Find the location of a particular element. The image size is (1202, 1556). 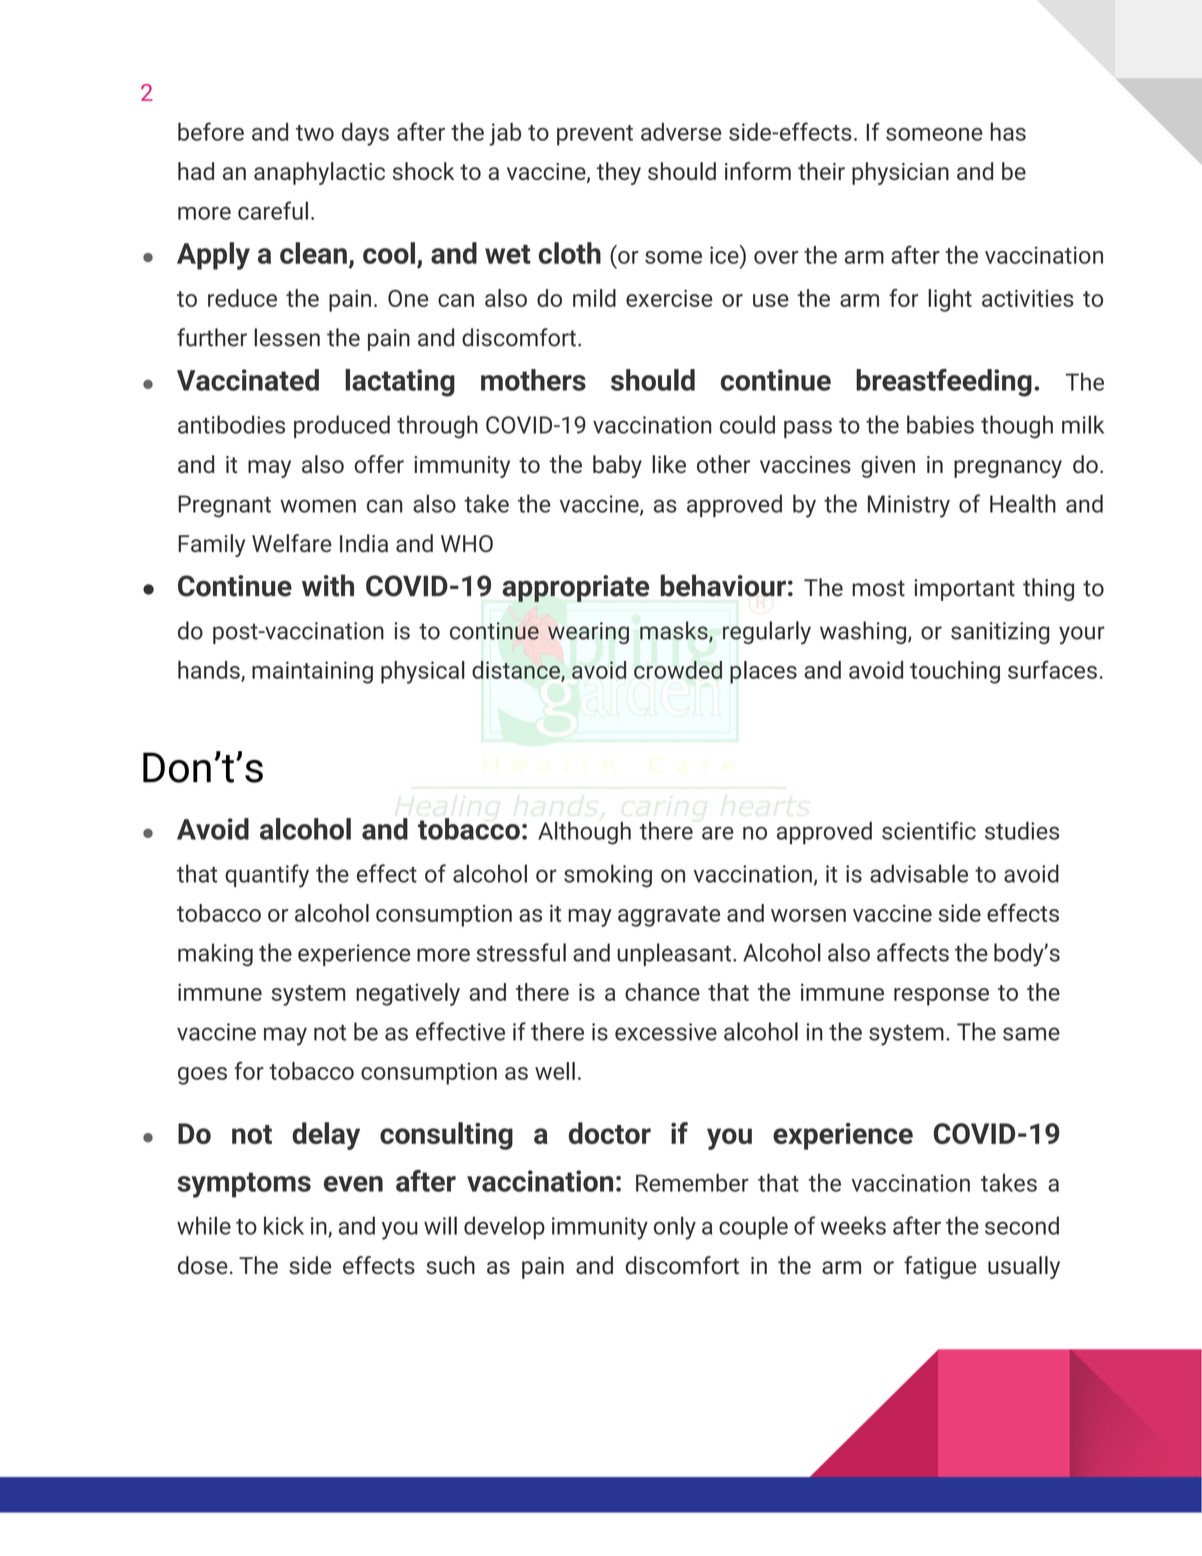

like is located at coordinates (669, 464).
